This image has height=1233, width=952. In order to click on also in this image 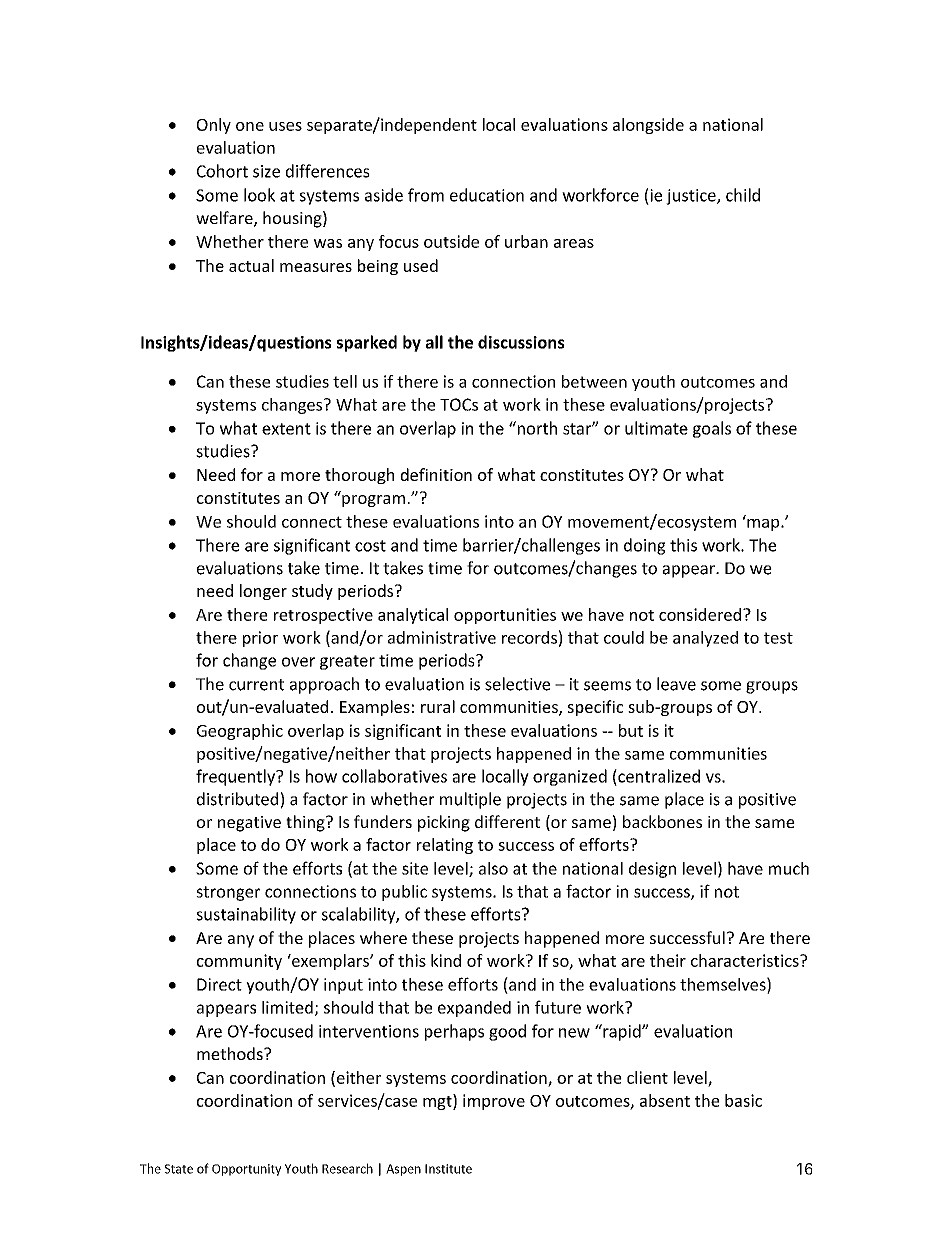, I will do `click(493, 868)`.
